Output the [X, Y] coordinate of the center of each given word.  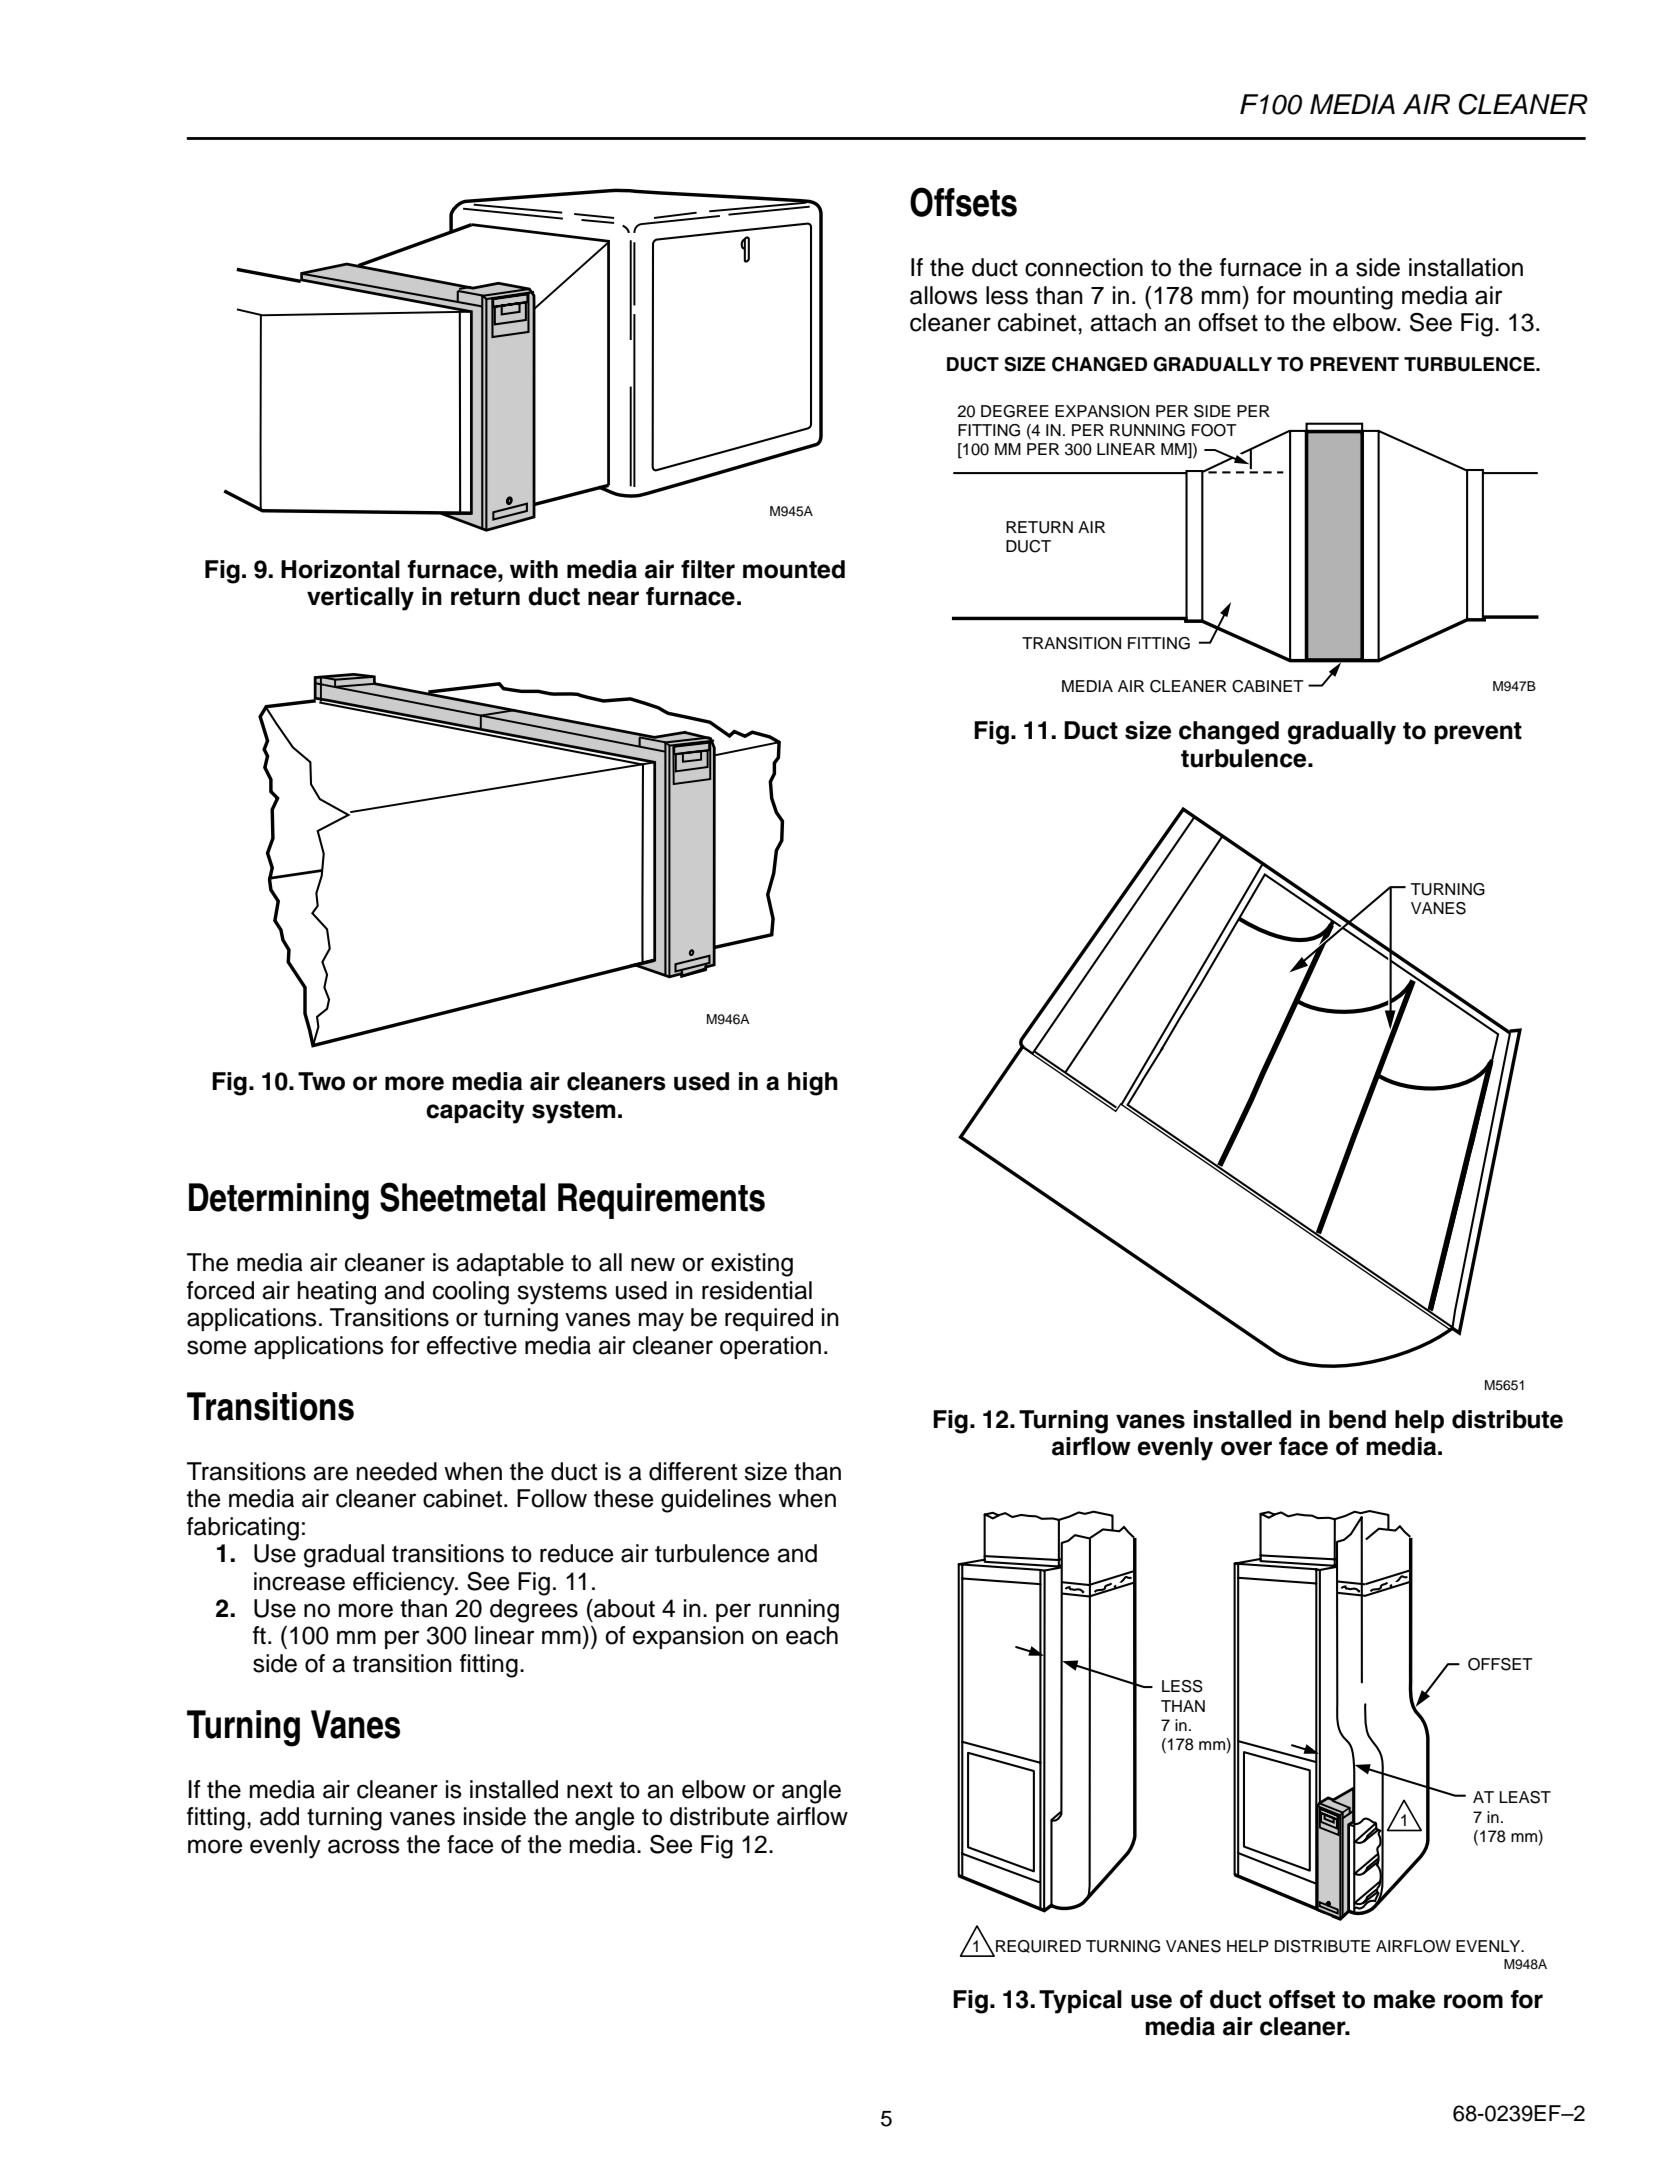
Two [321, 1081]
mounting [1343, 298]
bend [1357, 1419]
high [813, 1084]
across [364, 1846]
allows [944, 295]
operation [770, 1347]
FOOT [1214, 430]
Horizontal [340, 569]
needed [397, 1471]
